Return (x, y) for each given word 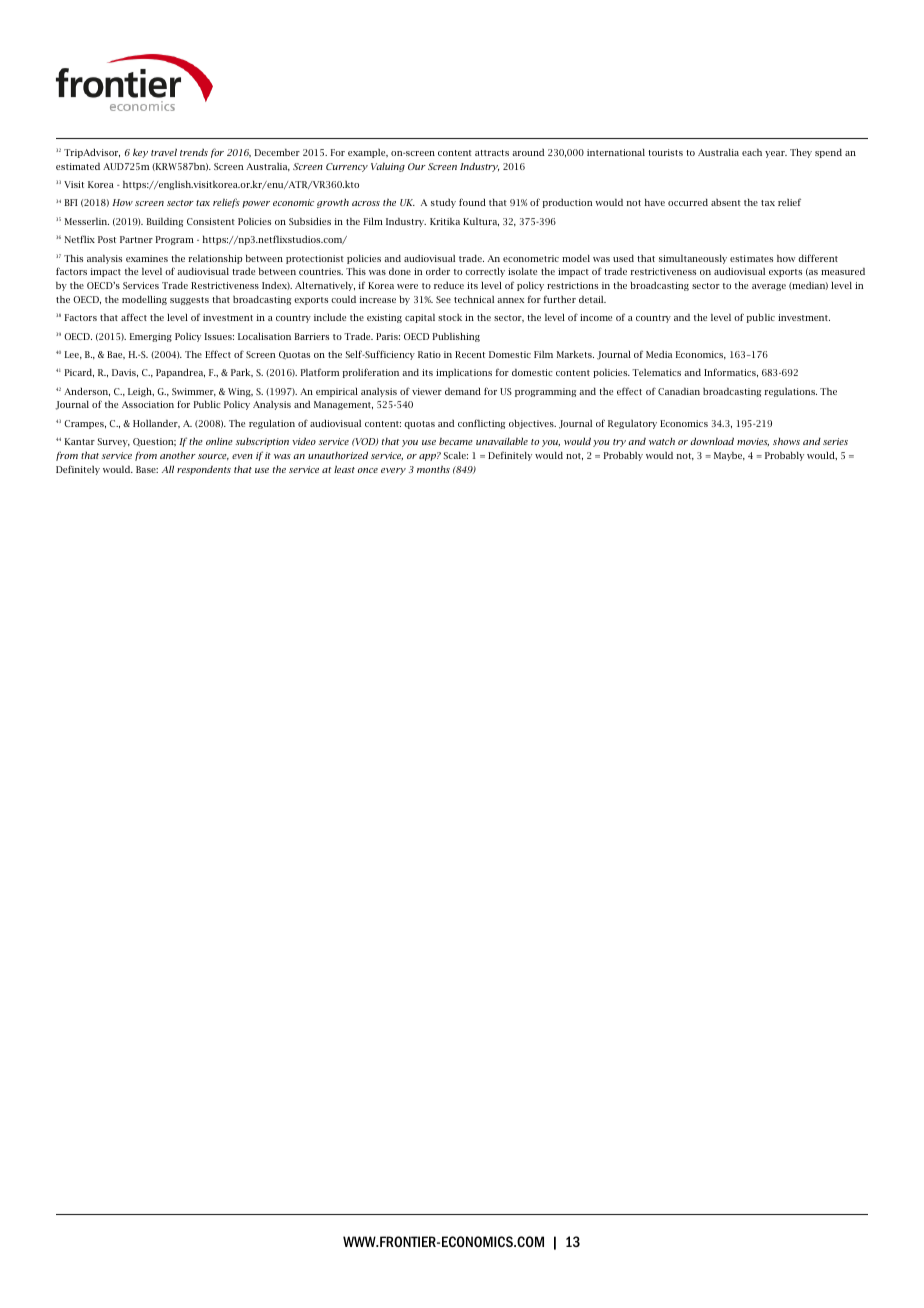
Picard (79, 373)
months (433, 469)
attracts (492, 153)
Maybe (729, 456)
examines (147, 258)
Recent (470, 354)
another (178, 455)
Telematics (656, 372)
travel (164, 152)
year (776, 154)
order (438, 271)
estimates (751, 258)
